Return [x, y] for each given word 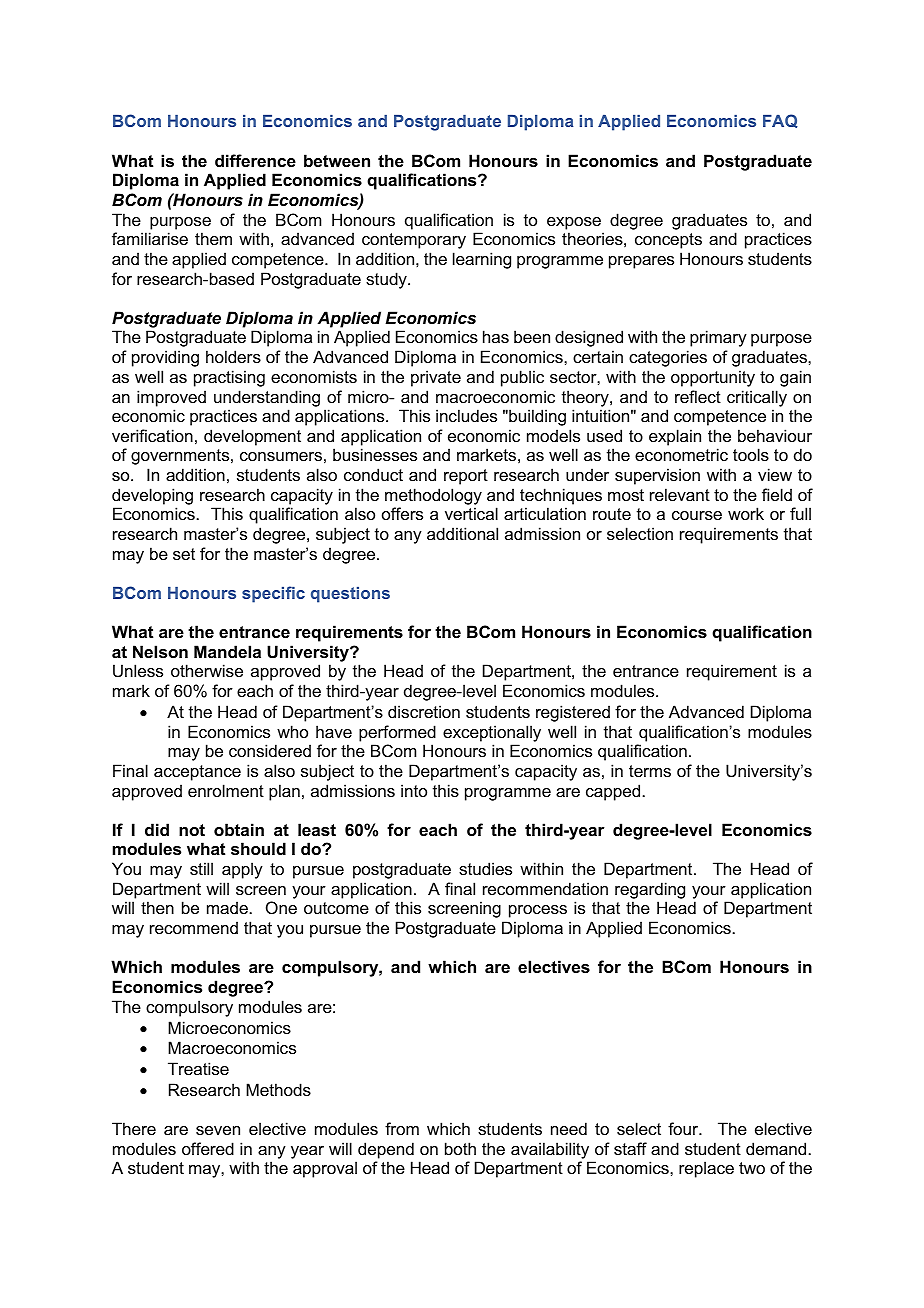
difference [255, 160]
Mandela [227, 651]
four [684, 1128]
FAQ [780, 121]
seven [218, 1130]
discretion [424, 711]
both [460, 1148]
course [697, 515]
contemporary [414, 241]
